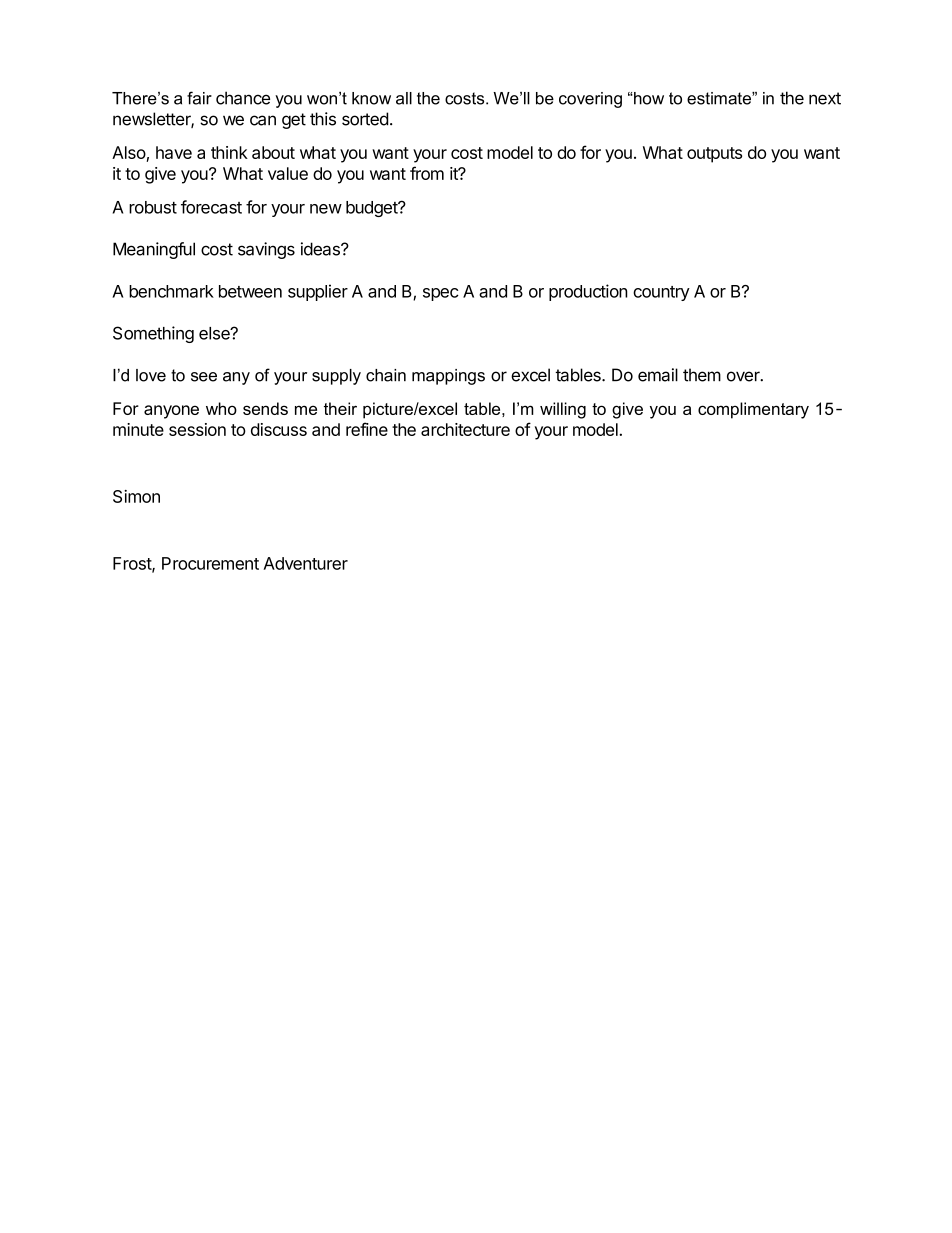 The width and height of the page is (952, 1233). Describe the element at coordinates (221, 408) in the page. I see `who` at that location.
